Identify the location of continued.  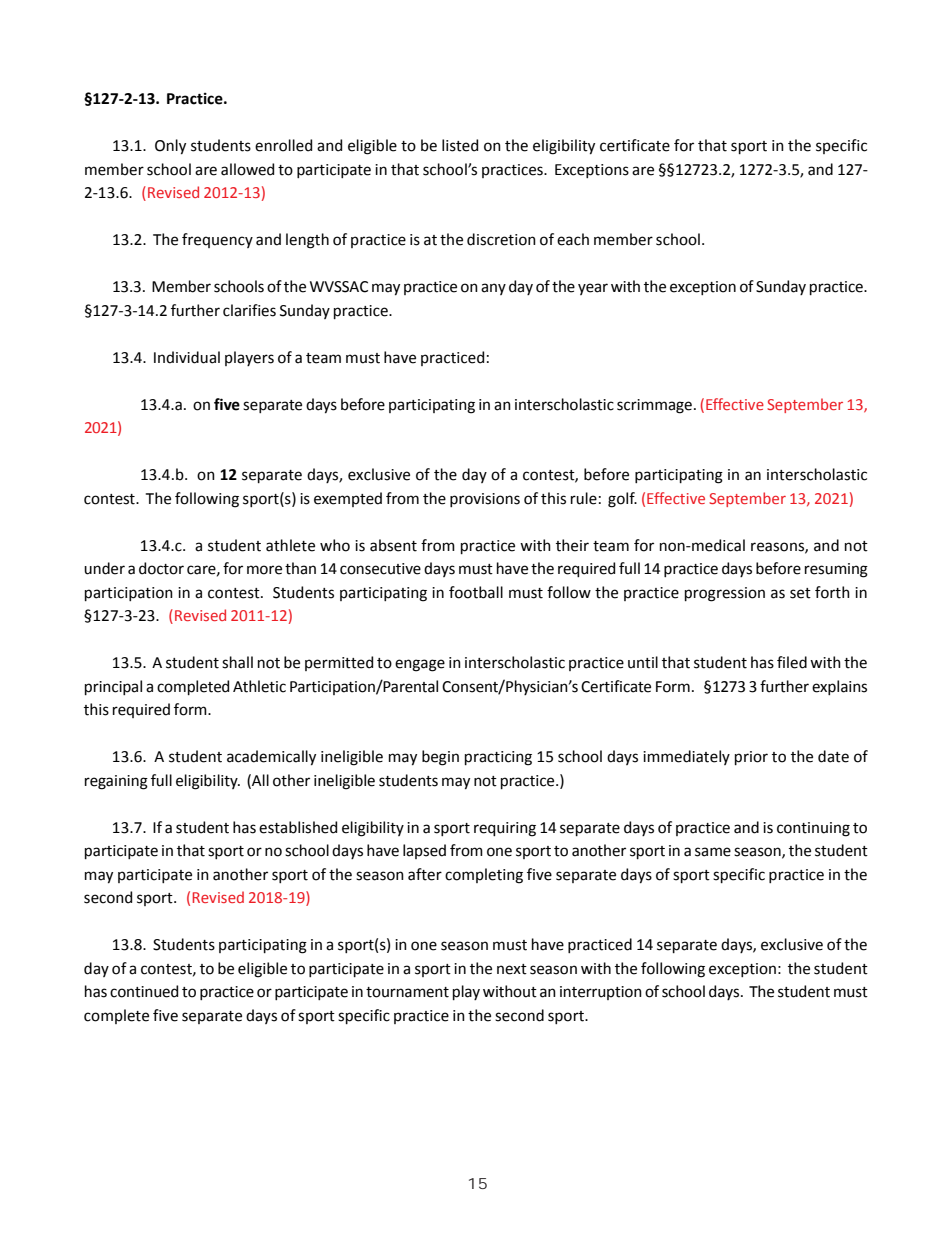
(144, 991).
